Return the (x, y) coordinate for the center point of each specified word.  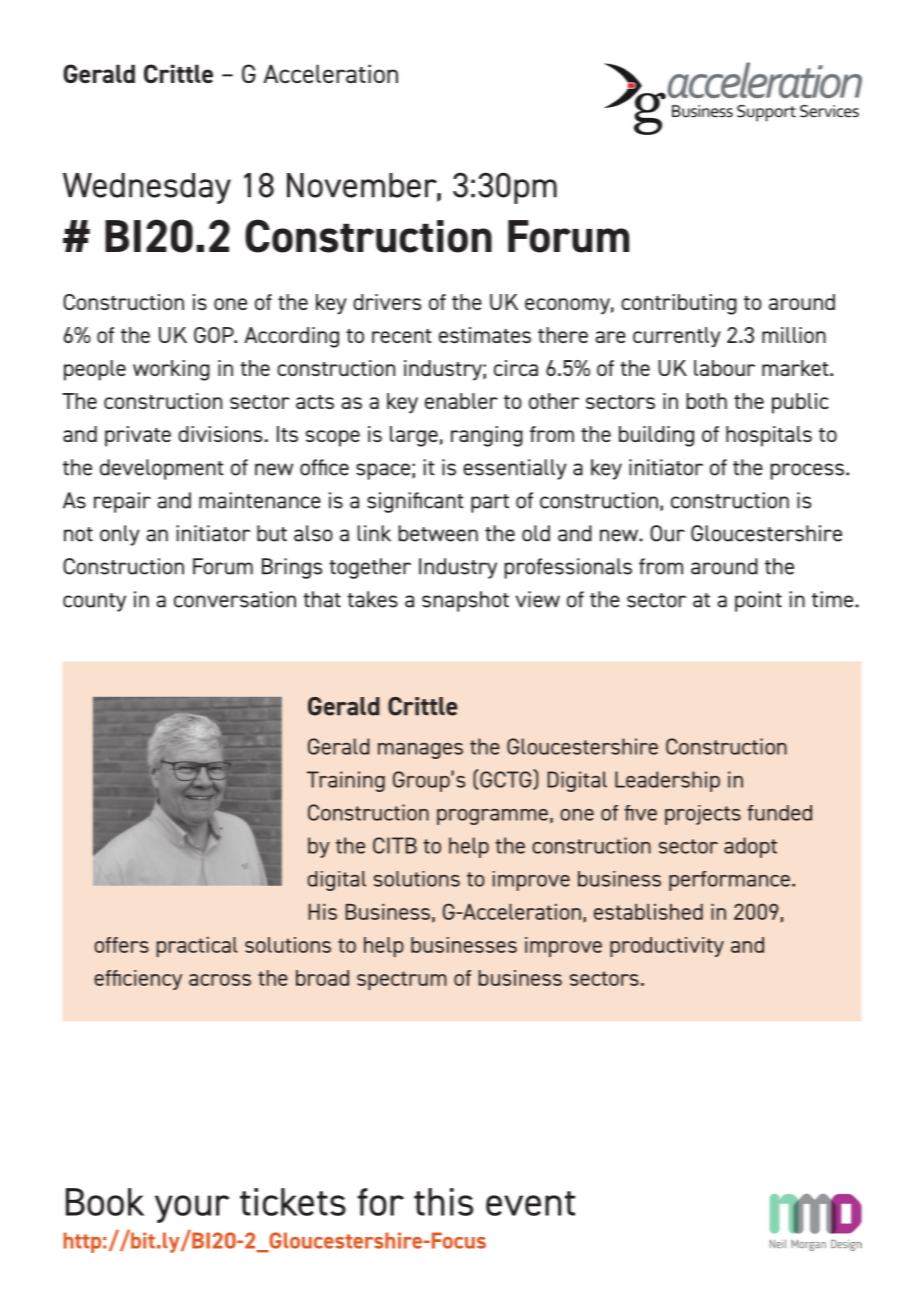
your (192, 1209)
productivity (667, 947)
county (94, 602)
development (161, 469)
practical (197, 947)
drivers (387, 302)
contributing (679, 304)
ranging (487, 436)
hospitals (769, 436)
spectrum (402, 980)
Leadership (667, 781)
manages (420, 751)
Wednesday (147, 188)
